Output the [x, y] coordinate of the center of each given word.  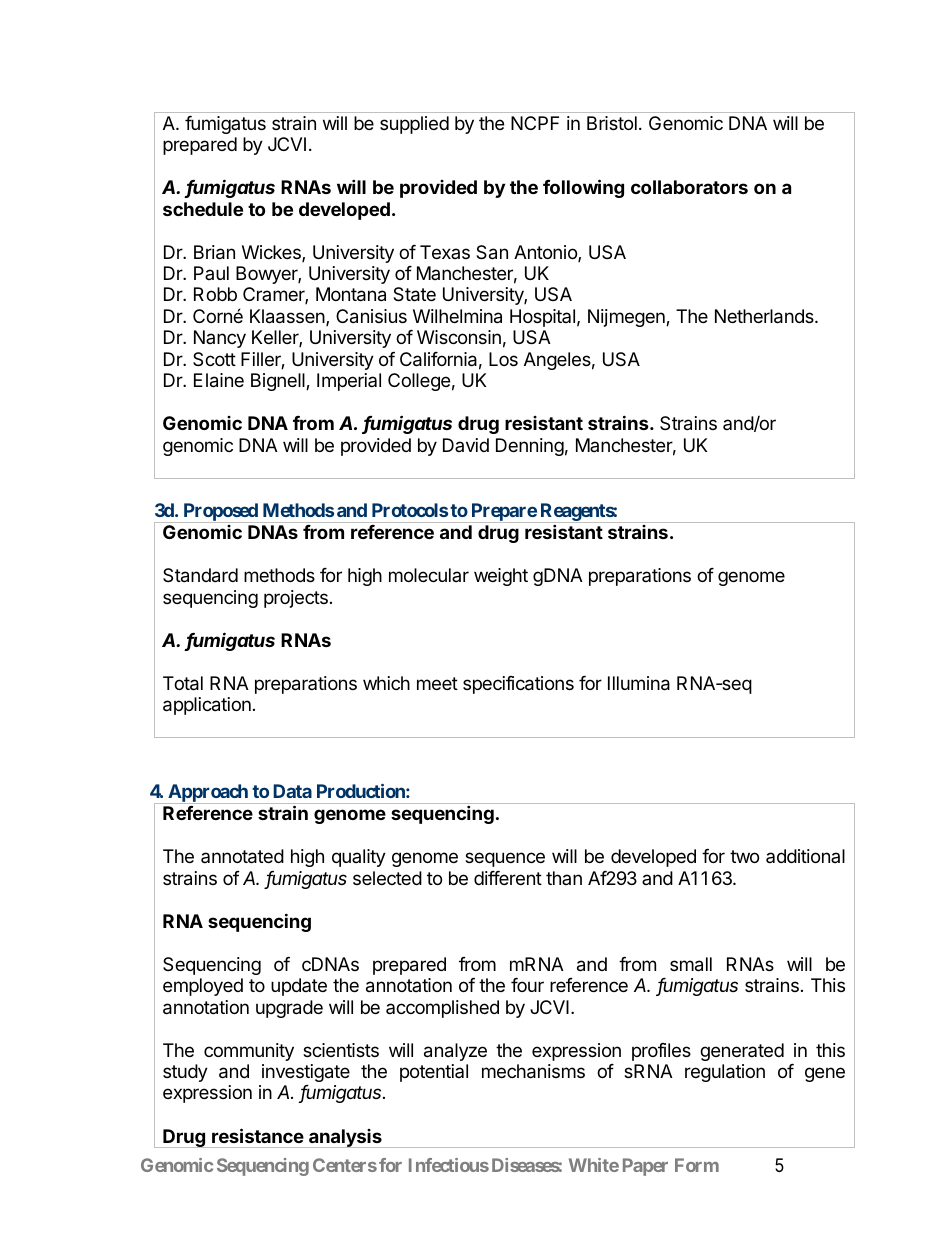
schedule [203, 209]
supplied [414, 125]
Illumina [639, 683]
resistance [258, 1135]
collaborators [689, 187]
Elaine [219, 380]
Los [503, 359]
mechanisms [533, 1071]
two [744, 856]
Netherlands [765, 316]
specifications [518, 685]
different [508, 878]
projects [296, 599]
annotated [242, 856]
